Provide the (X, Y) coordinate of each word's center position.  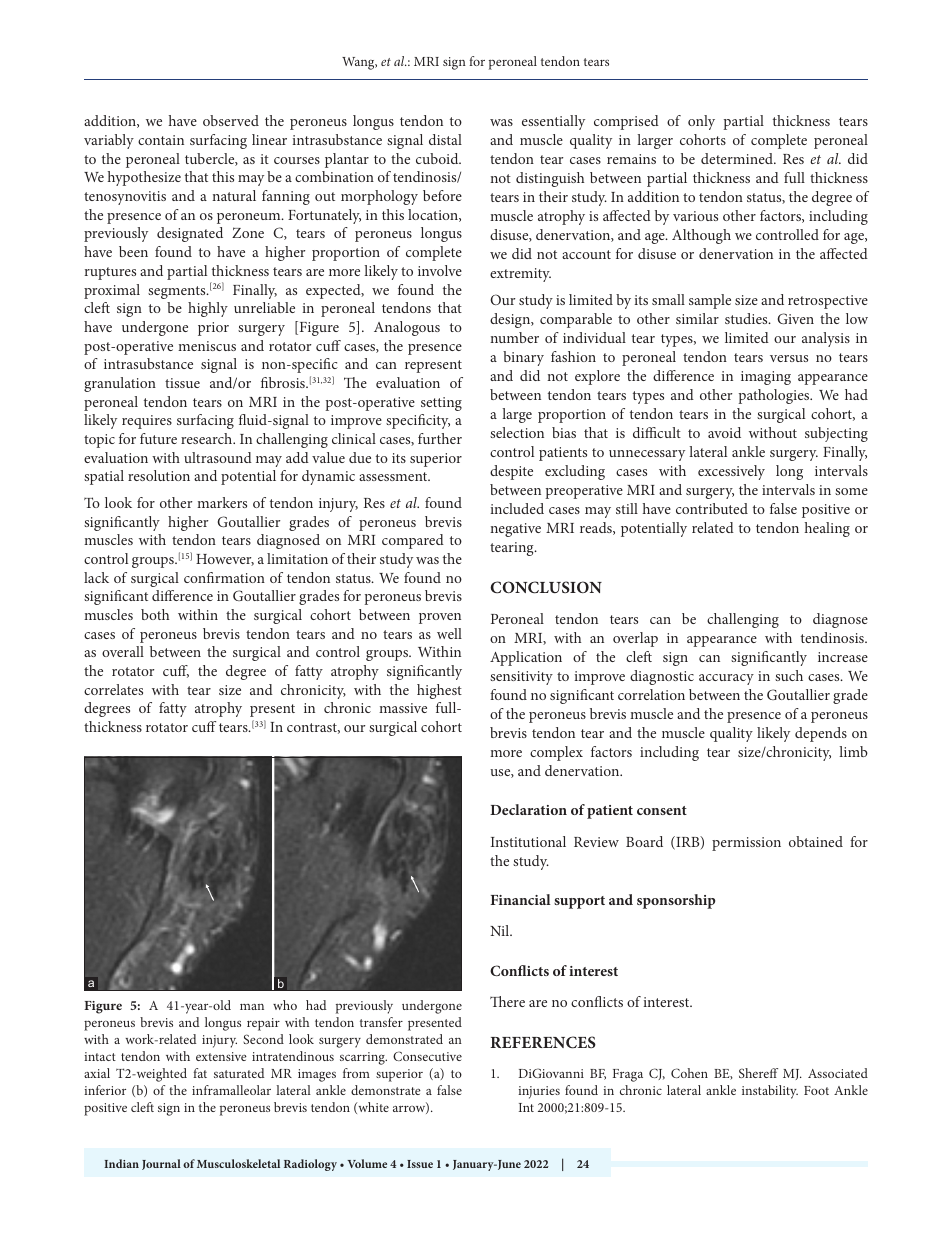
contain (161, 140)
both (155, 614)
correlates (113, 689)
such (789, 675)
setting (441, 404)
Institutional (528, 841)
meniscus (207, 346)
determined (738, 158)
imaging (766, 378)
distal (445, 139)
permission (746, 844)
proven (440, 618)
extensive (221, 1056)
